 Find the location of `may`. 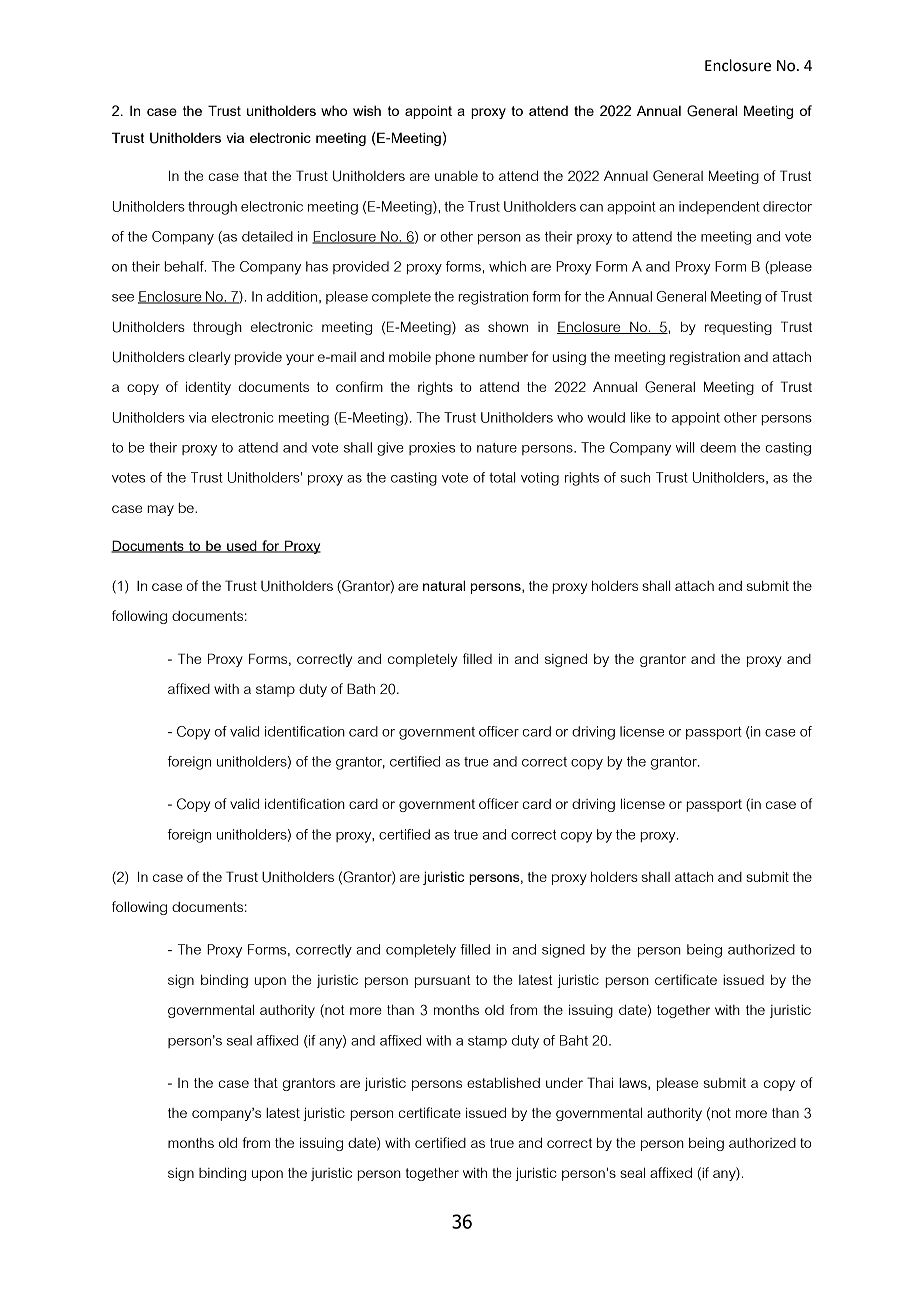

may is located at coordinates (160, 510).
